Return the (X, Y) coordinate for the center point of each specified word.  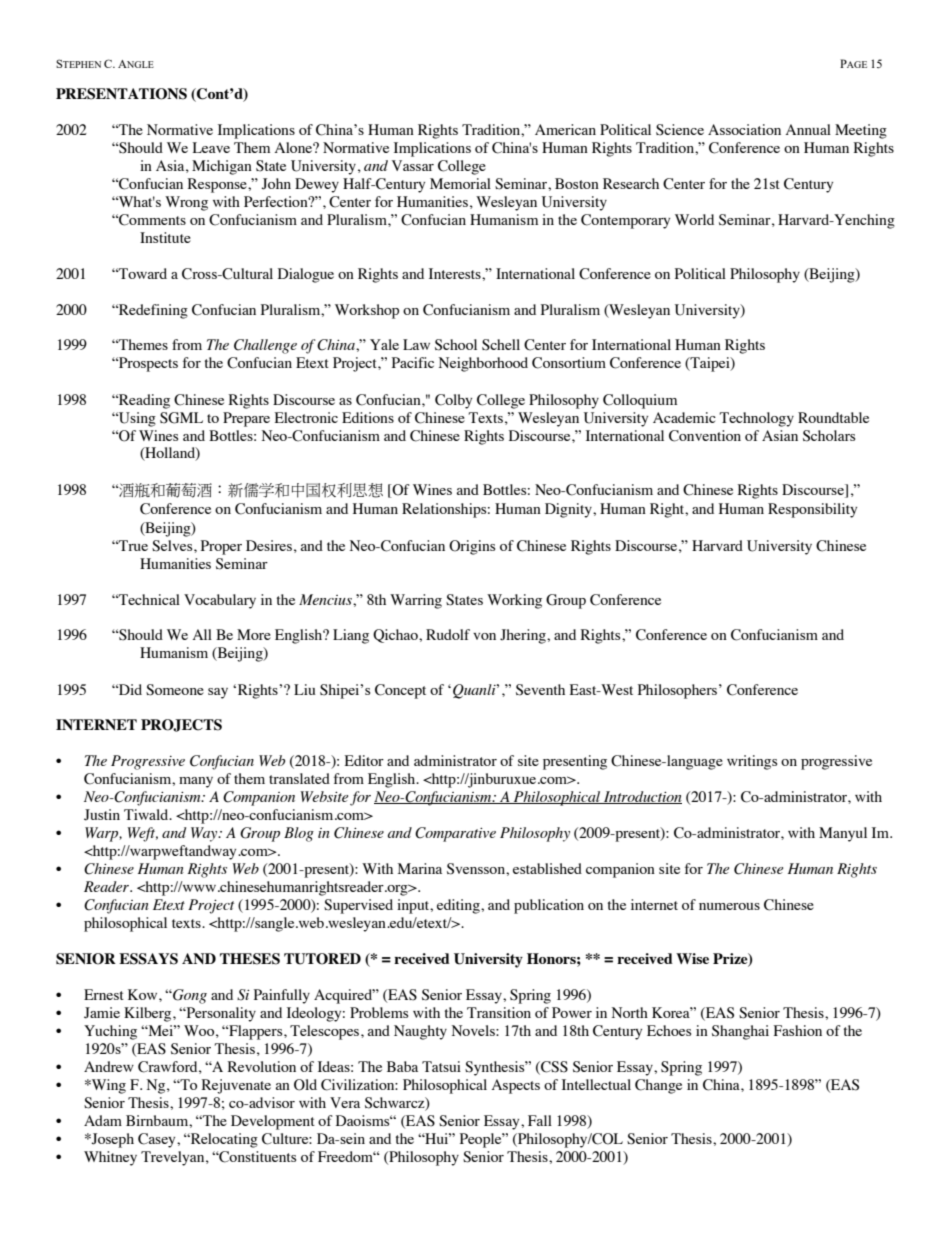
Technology (757, 419)
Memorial (460, 183)
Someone (175, 690)
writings (752, 762)
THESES (250, 959)
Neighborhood (483, 364)
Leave (211, 147)
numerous (729, 906)
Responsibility (812, 510)
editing (459, 906)
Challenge (265, 346)
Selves (173, 546)
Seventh (540, 690)
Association (744, 129)
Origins (472, 547)
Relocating (223, 1140)
